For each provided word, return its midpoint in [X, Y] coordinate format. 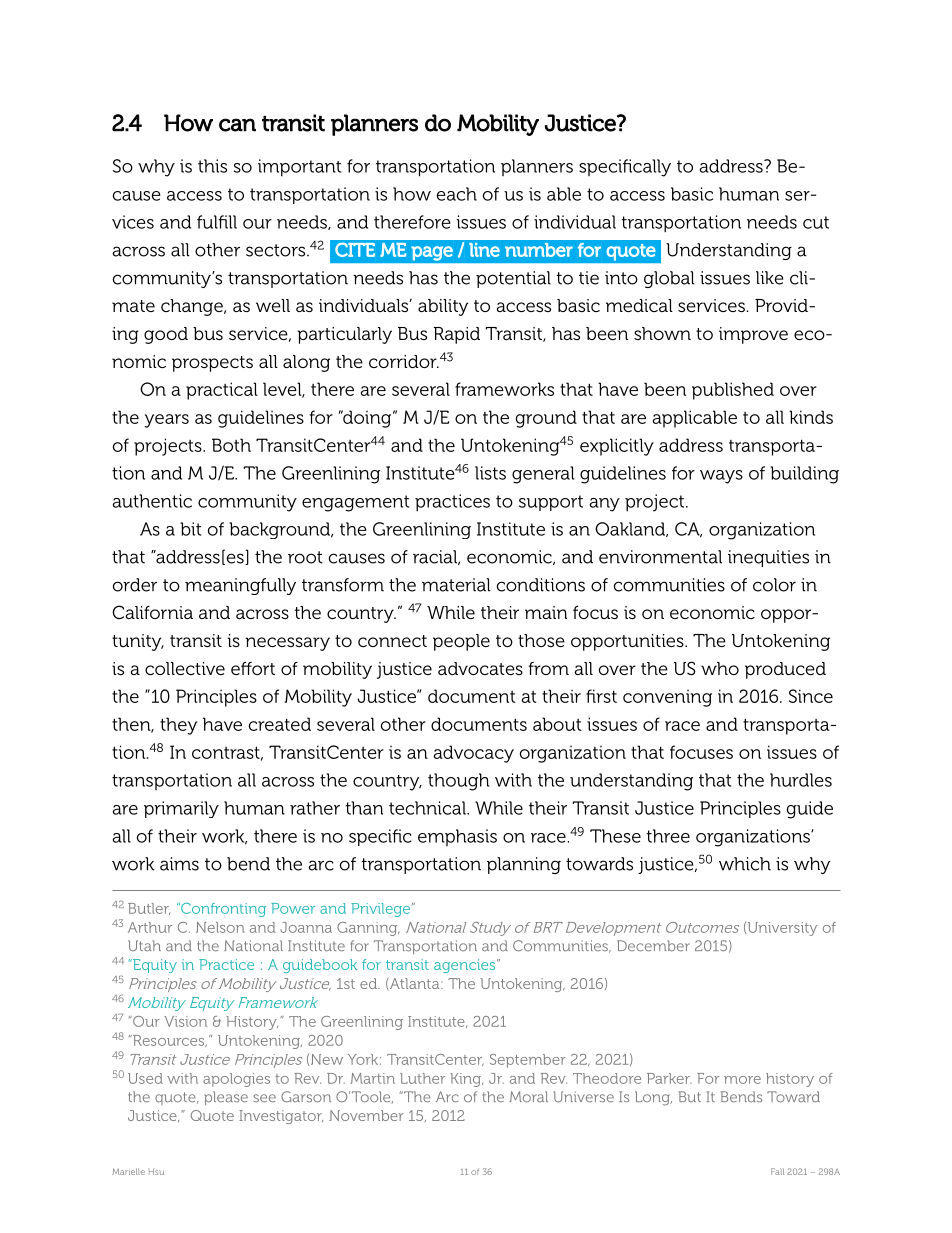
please [226, 1098]
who [720, 668]
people [461, 642]
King [466, 1080]
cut [816, 222]
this [212, 166]
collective [185, 668]
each [457, 194]
